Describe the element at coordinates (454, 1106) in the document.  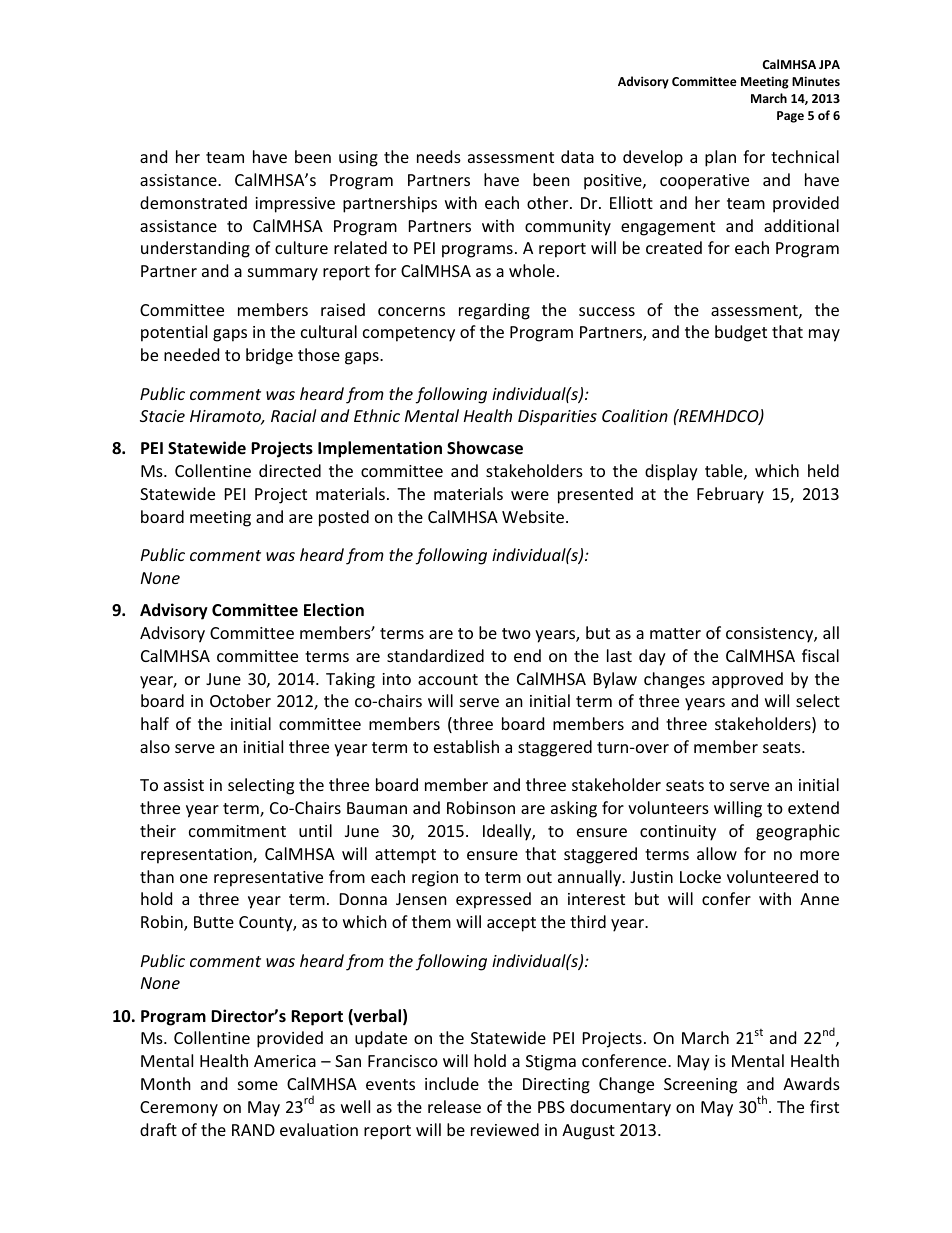
I see `release` at that location.
